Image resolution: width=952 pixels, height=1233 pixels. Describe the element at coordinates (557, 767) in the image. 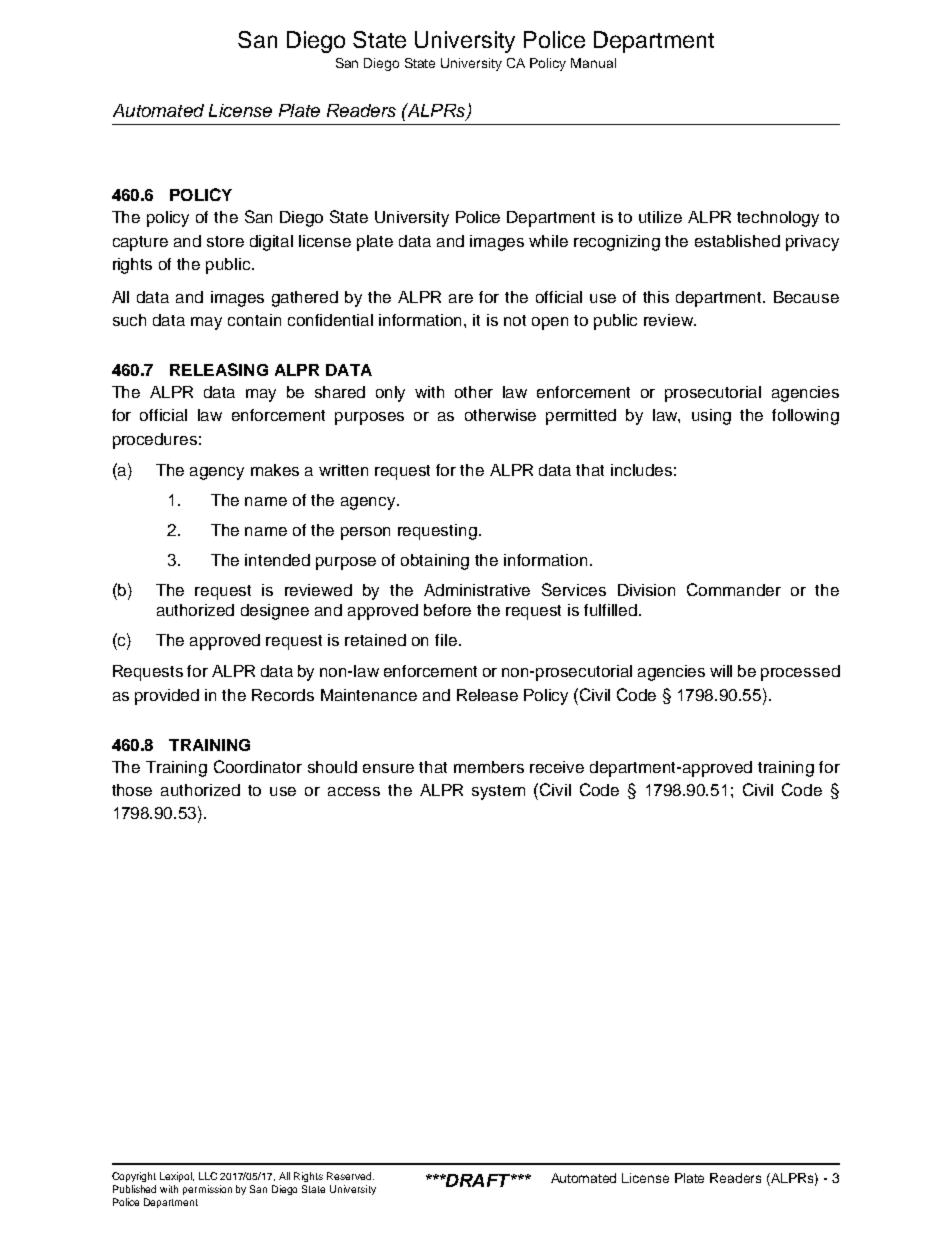

I see `receive` at that location.
